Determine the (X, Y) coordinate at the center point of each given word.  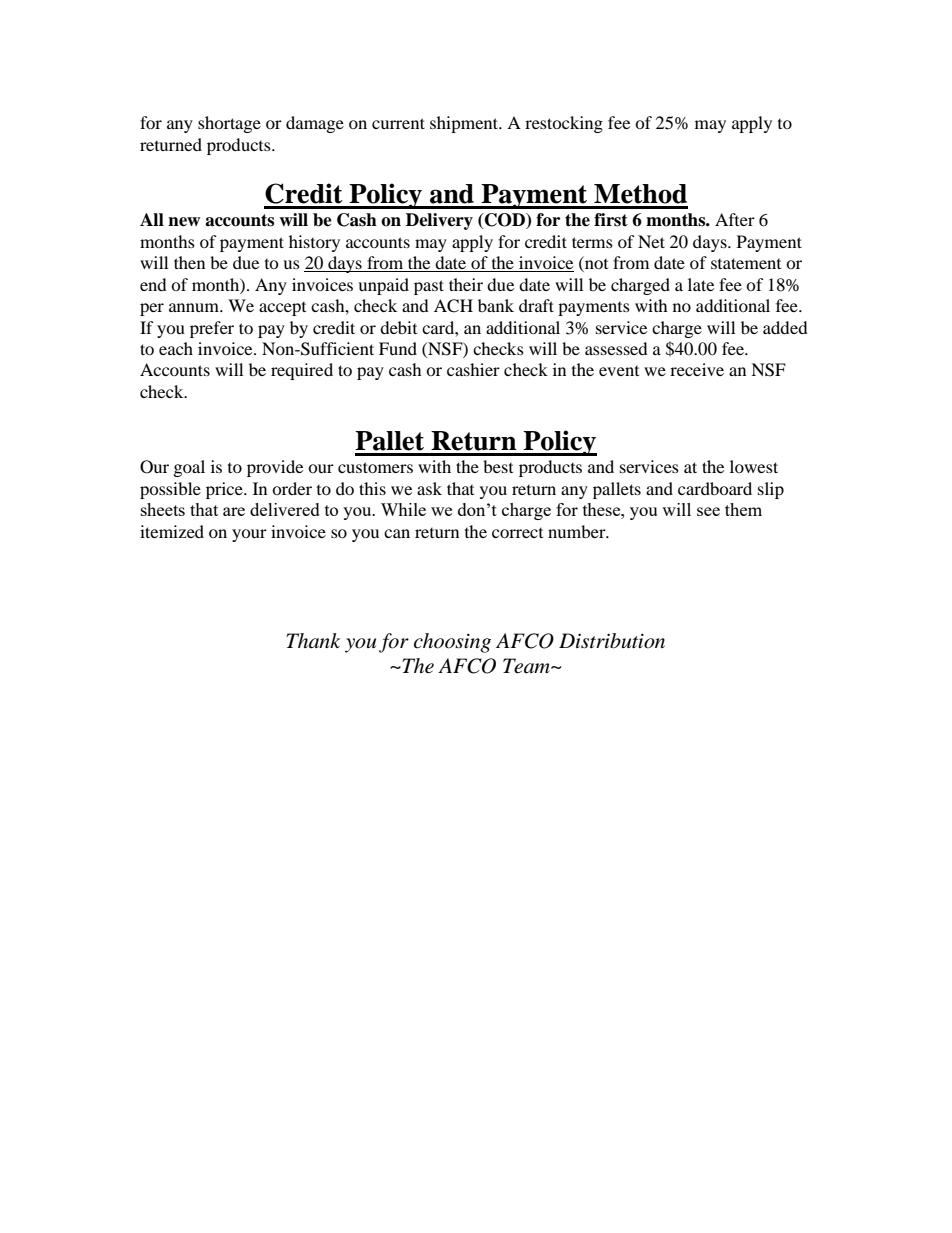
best (498, 466)
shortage (229, 124)
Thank (313, 641)
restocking (564, 124)
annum (195, 307)
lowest (754, 466)
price (225, 490)
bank (496, 305)
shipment (465, 124)
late (701, 284)
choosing (452, 643)
